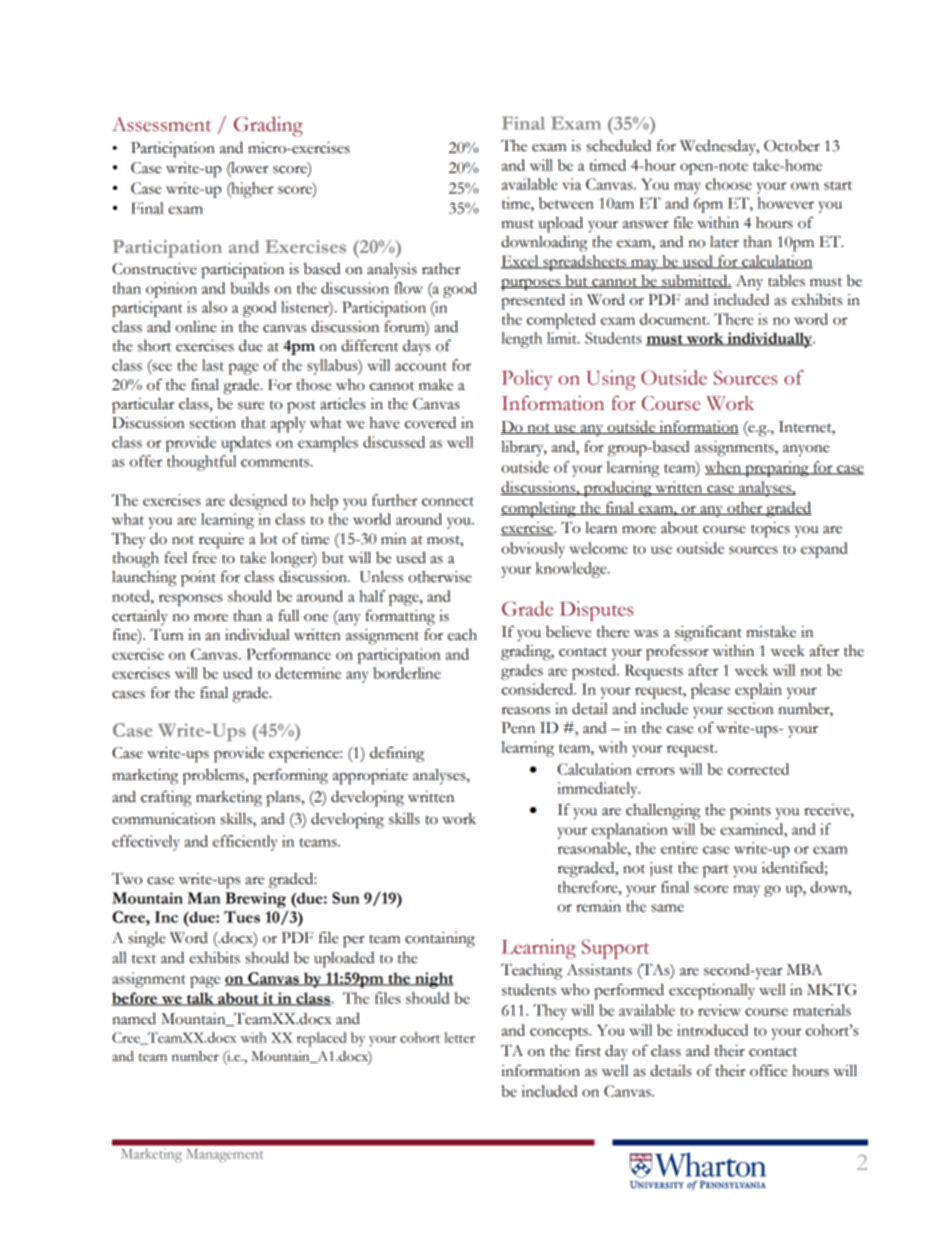  What do you see at coordinates (758, 769) in the image?
I see `corrected` at bounding box center [758, 769].
